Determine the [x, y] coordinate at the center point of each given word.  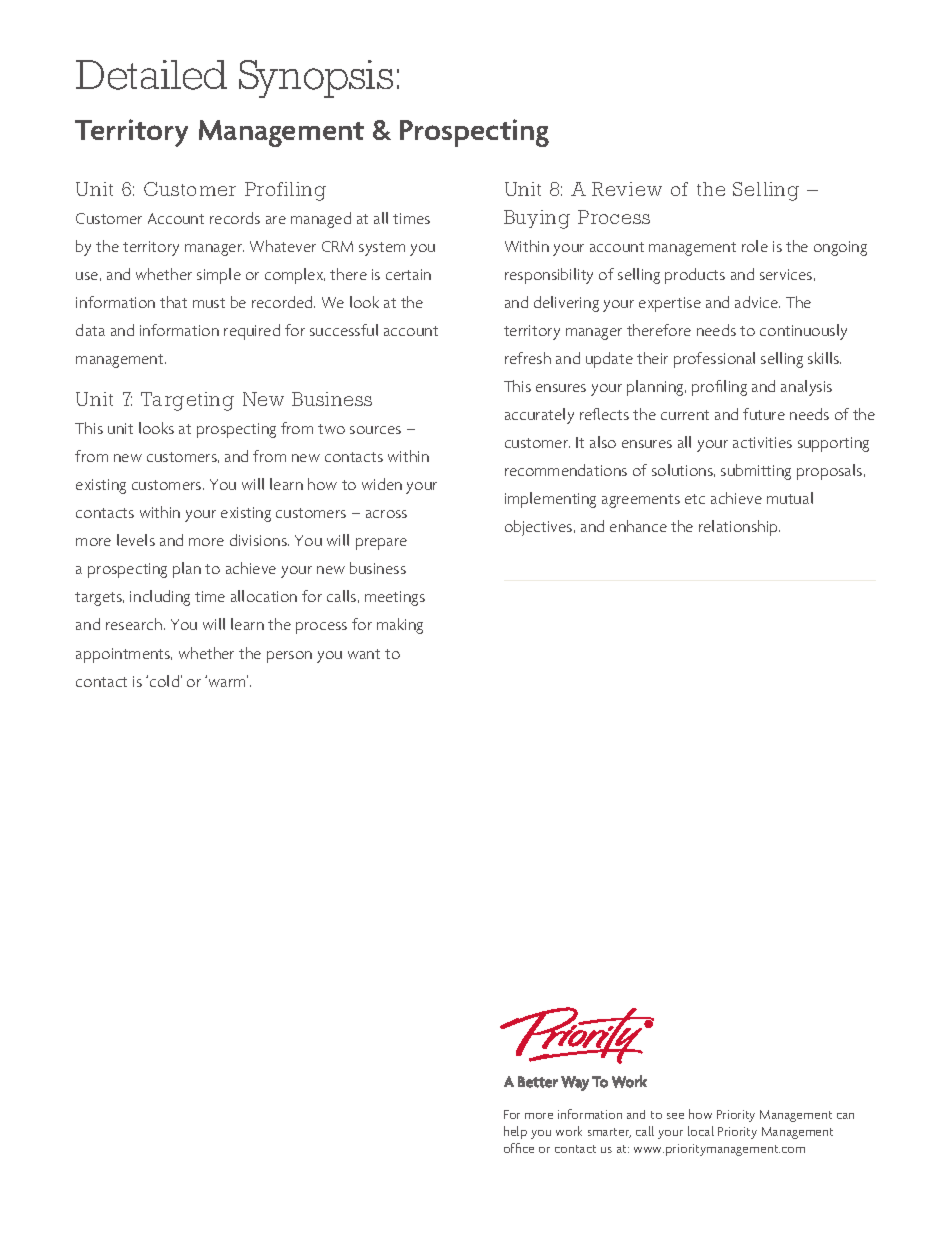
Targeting [187, 401]
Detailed [151, 75]
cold [164, 681]
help [515, 1132]
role [755, 246]
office [519, 1148]
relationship [739, 528]
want [364, 654]
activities [762, 442]
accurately [539, 416]
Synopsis [316, 79]
